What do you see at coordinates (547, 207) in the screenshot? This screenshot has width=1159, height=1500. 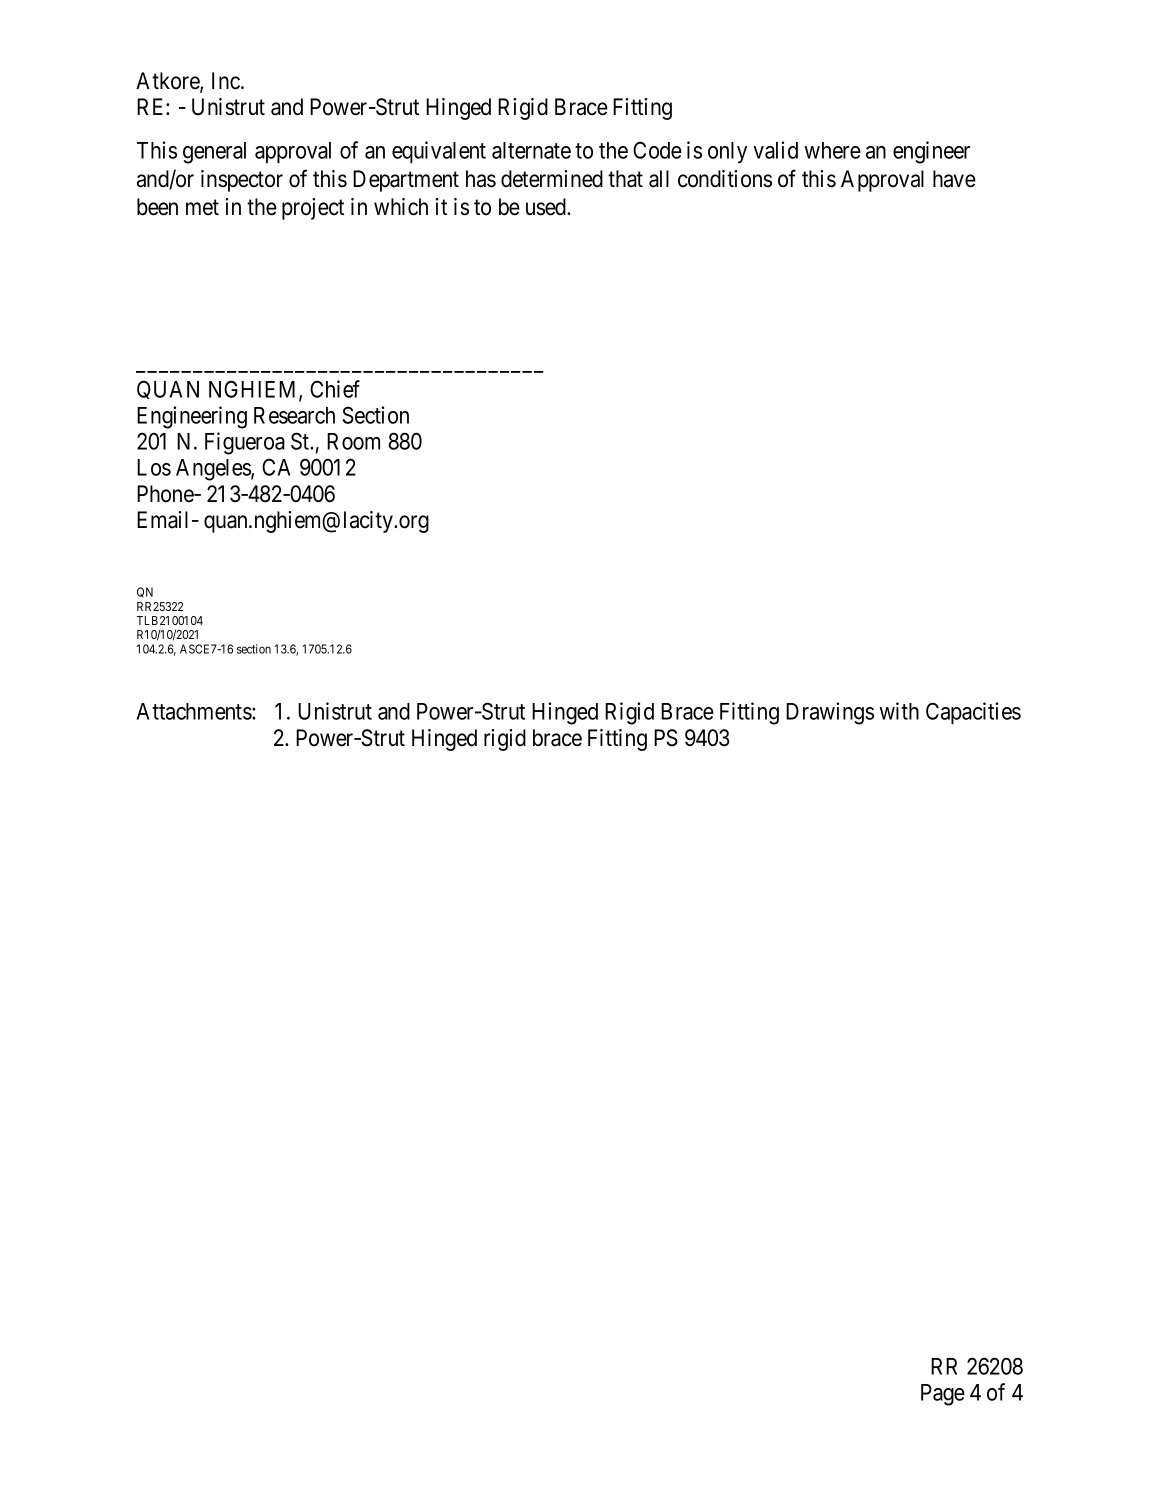 I see `used` at bounding box center [547, 207].
